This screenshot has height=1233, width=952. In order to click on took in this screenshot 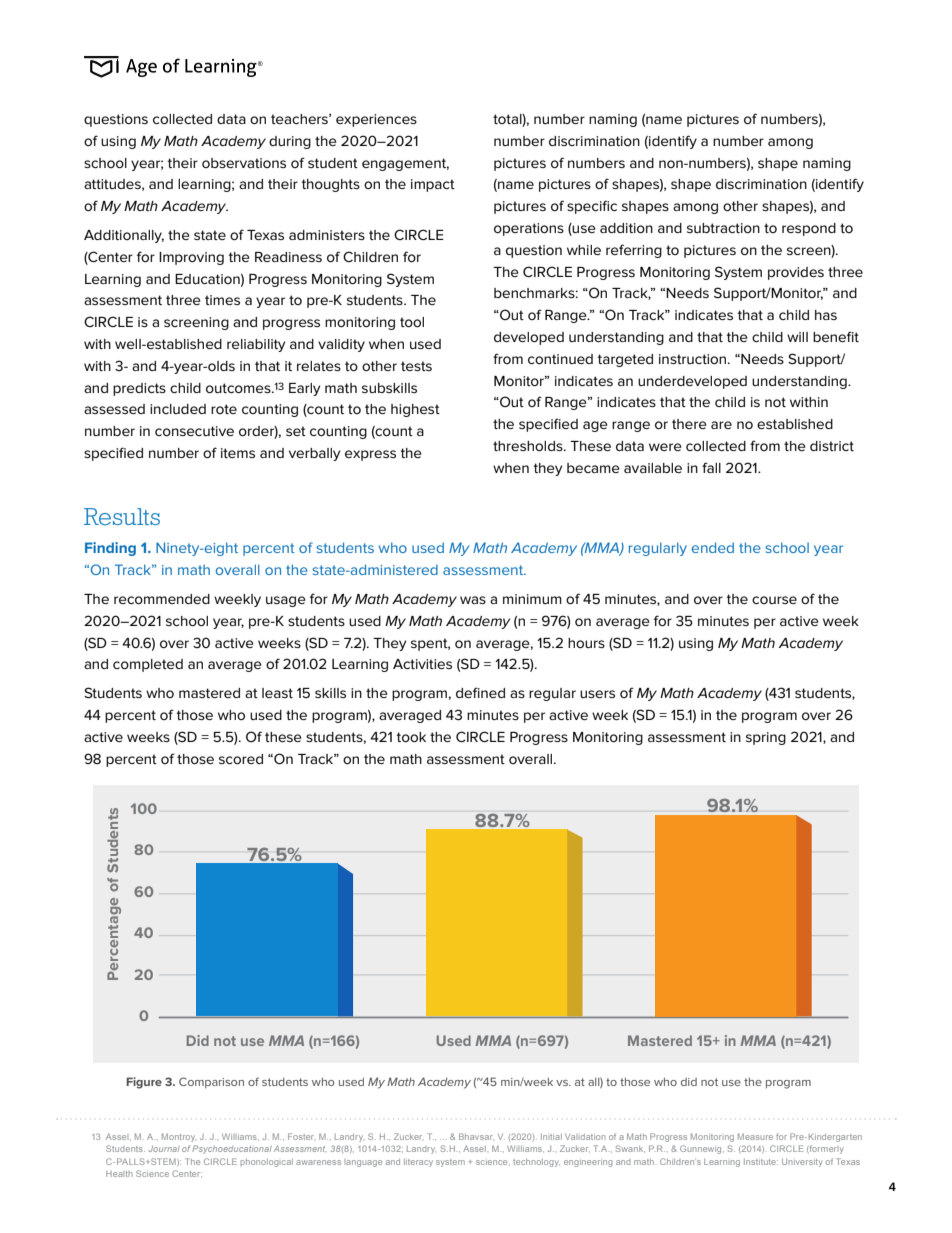, I will do `click(411, 737)`.
